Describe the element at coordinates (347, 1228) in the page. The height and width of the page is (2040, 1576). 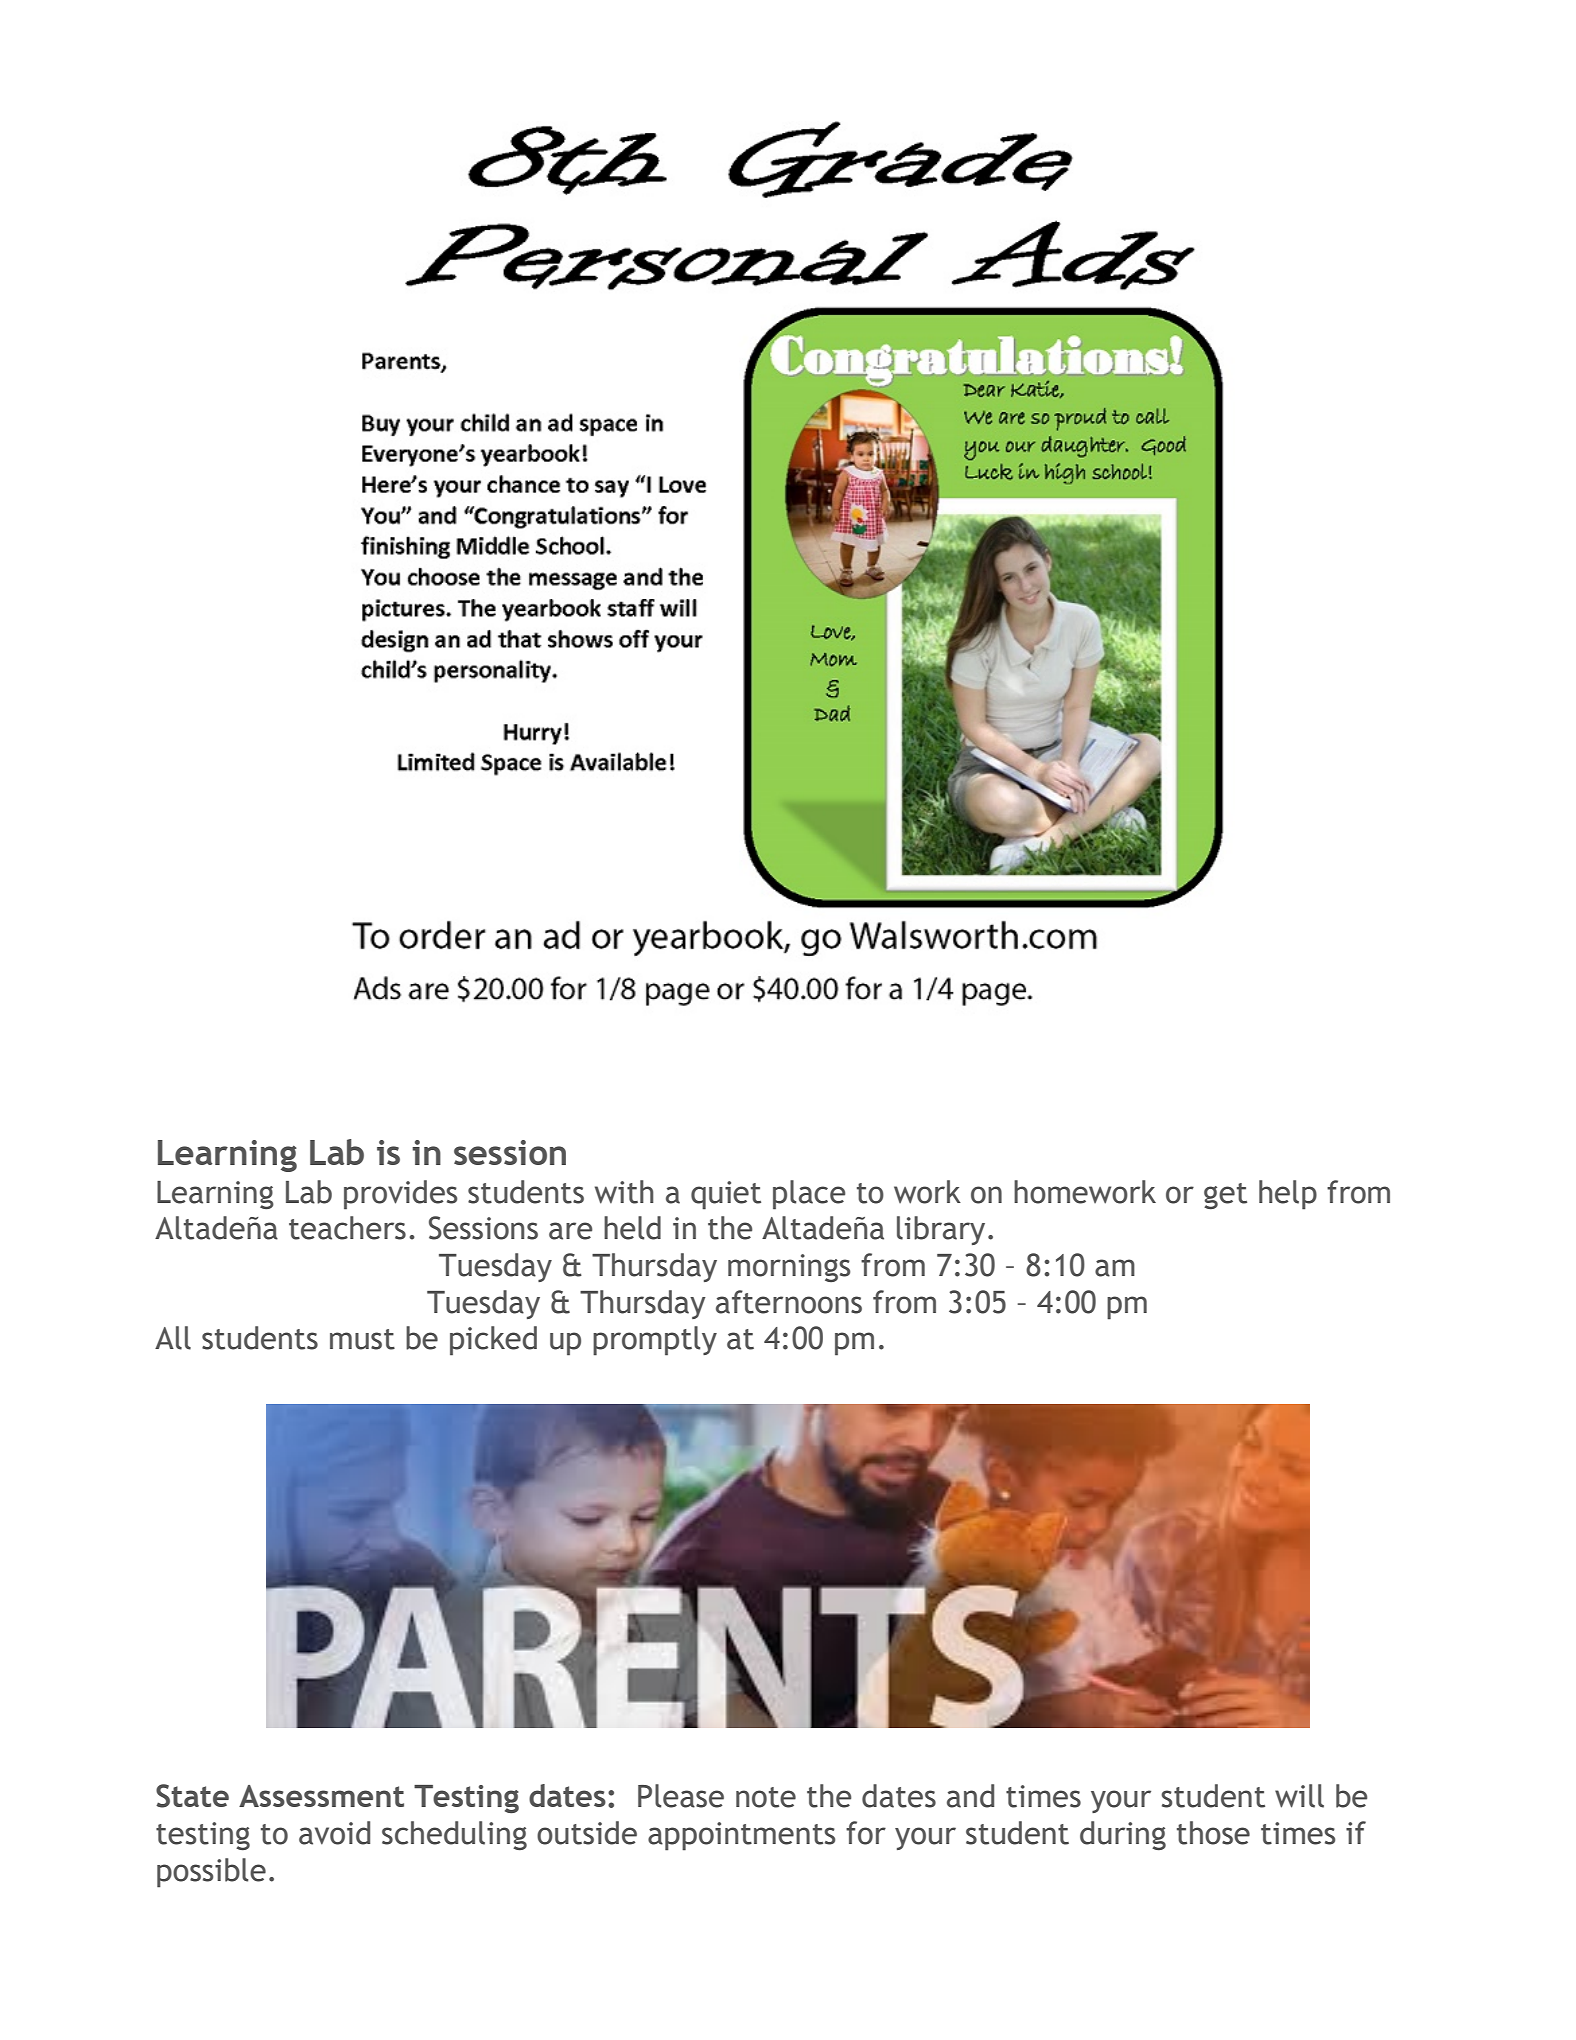
I see `teachers` at that location.
